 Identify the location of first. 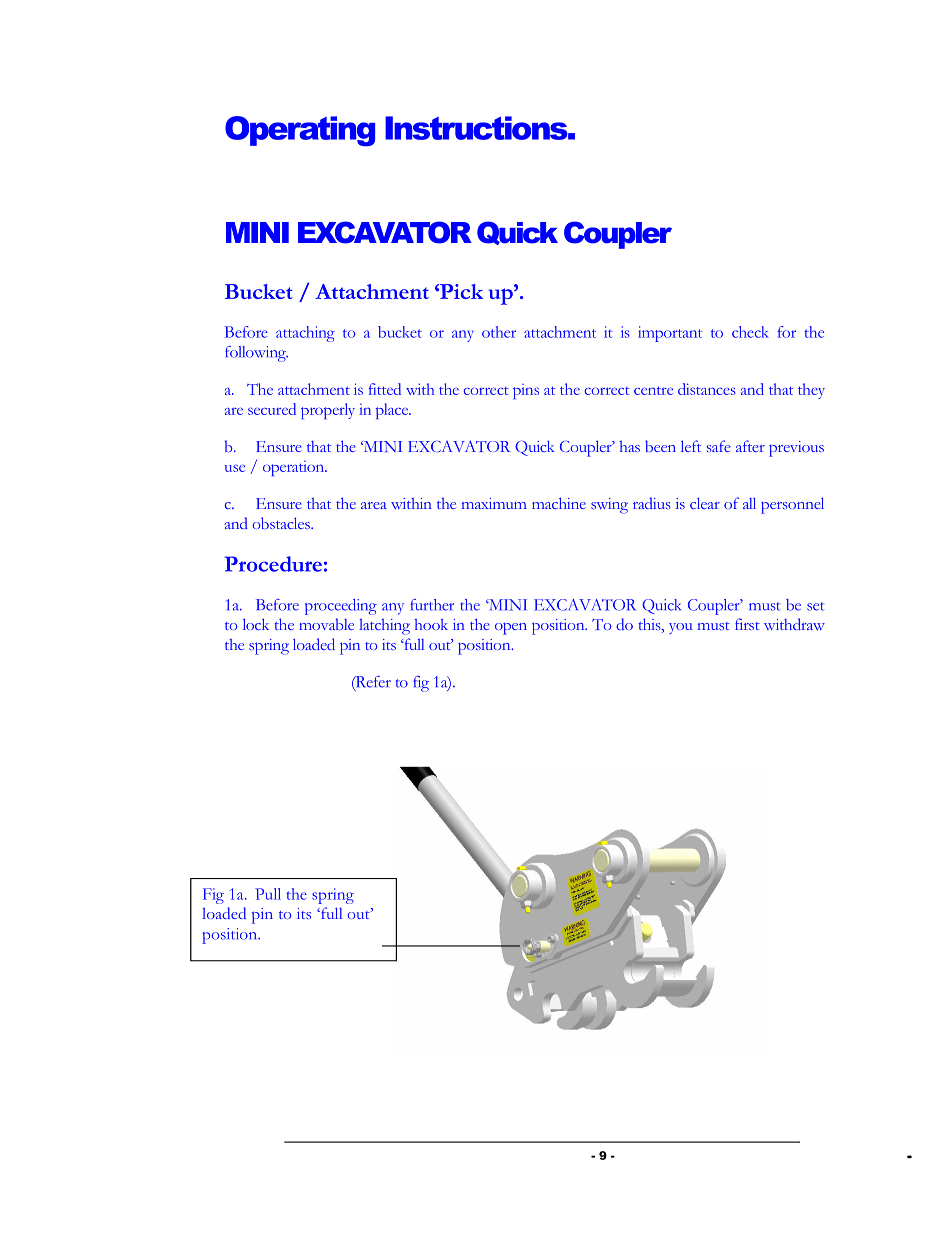
(747, 624).
